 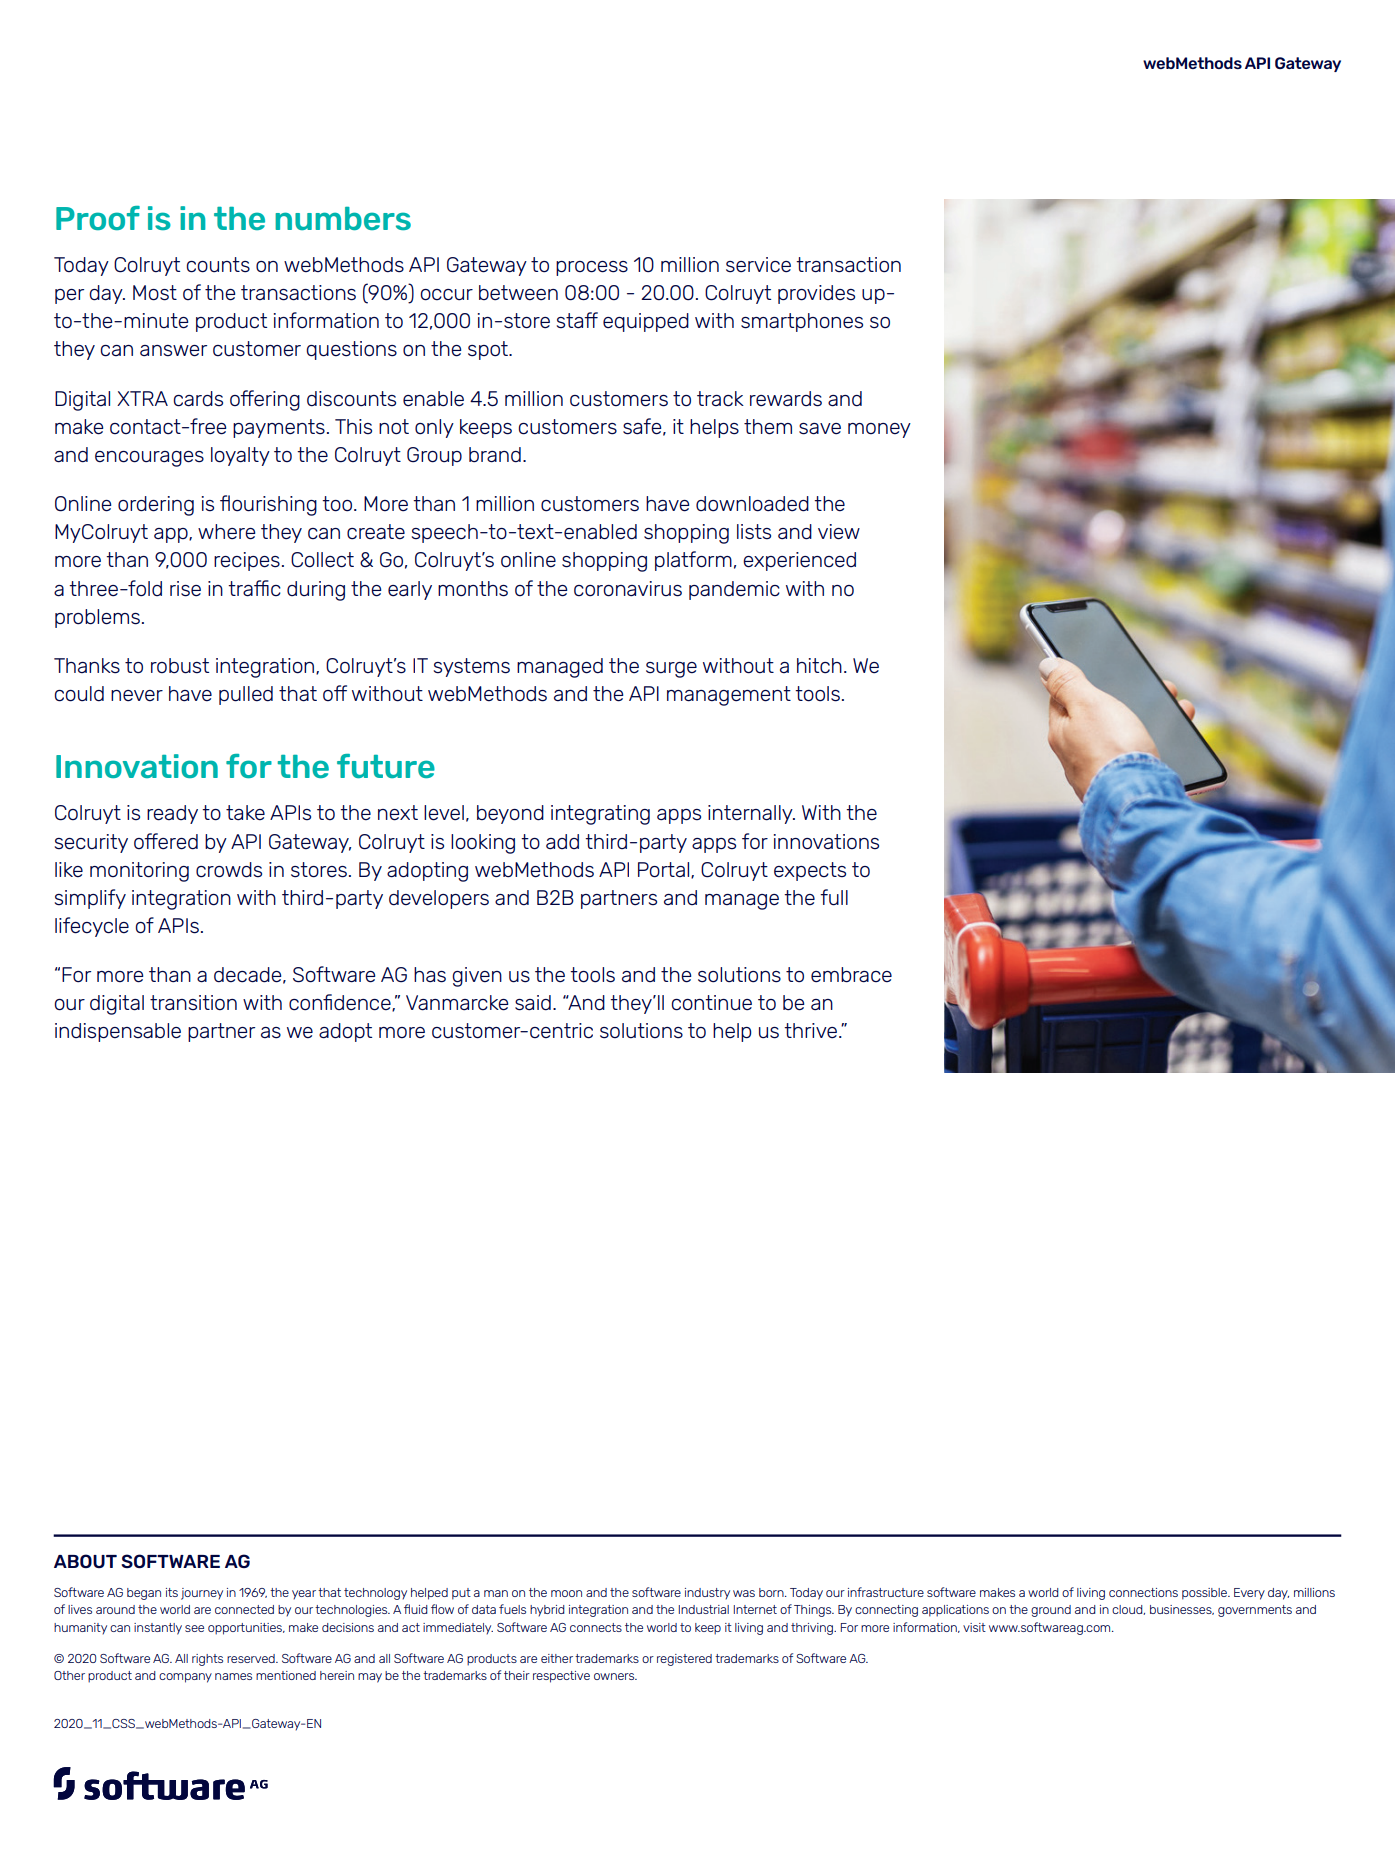 What do you see at coordinates (155, 293) in the screenshot?
I see `Most` at bounding box center [155, 293].
